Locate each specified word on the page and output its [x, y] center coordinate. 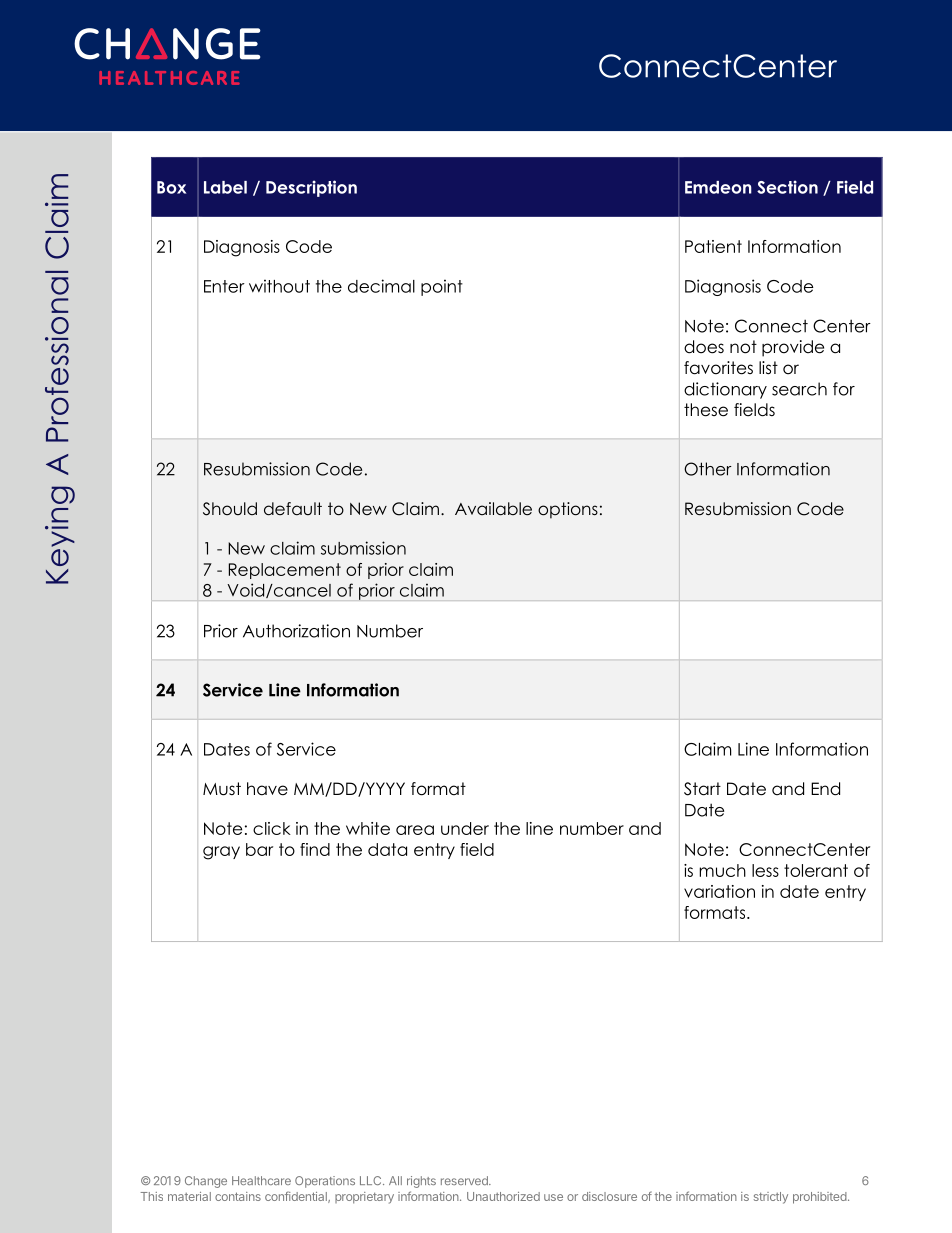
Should [230, 509]
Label [225, 187]
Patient [713, 246]
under [465, 828]
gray [221, 853]
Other [708, 469]
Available [493, 509]
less [765, 870]
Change [206, 1182]
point [442, 287]
